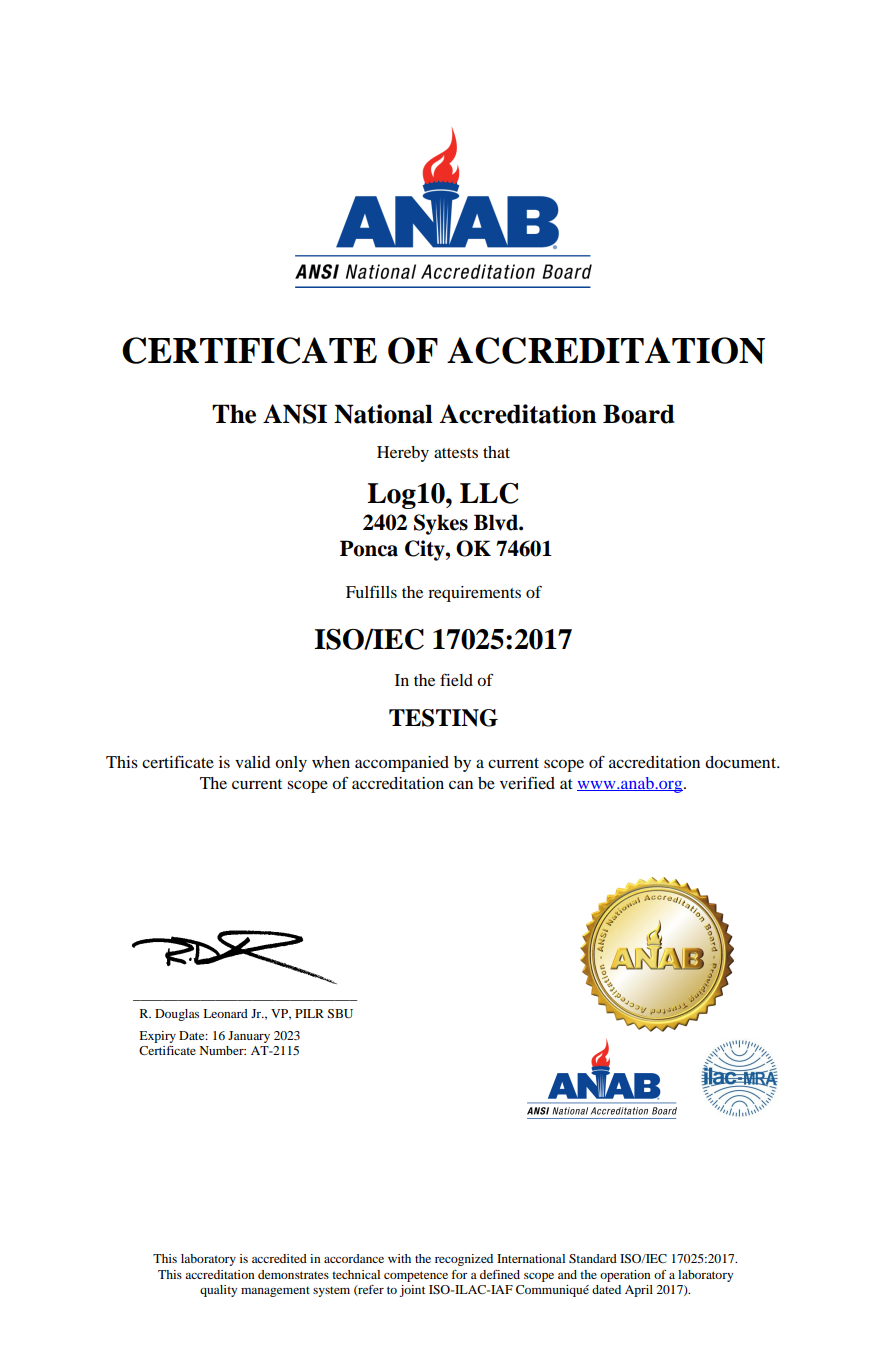  What do you see at coordinates (456, 453) in the screenshot?
I see `attests` at bounding box center [456, 453].
